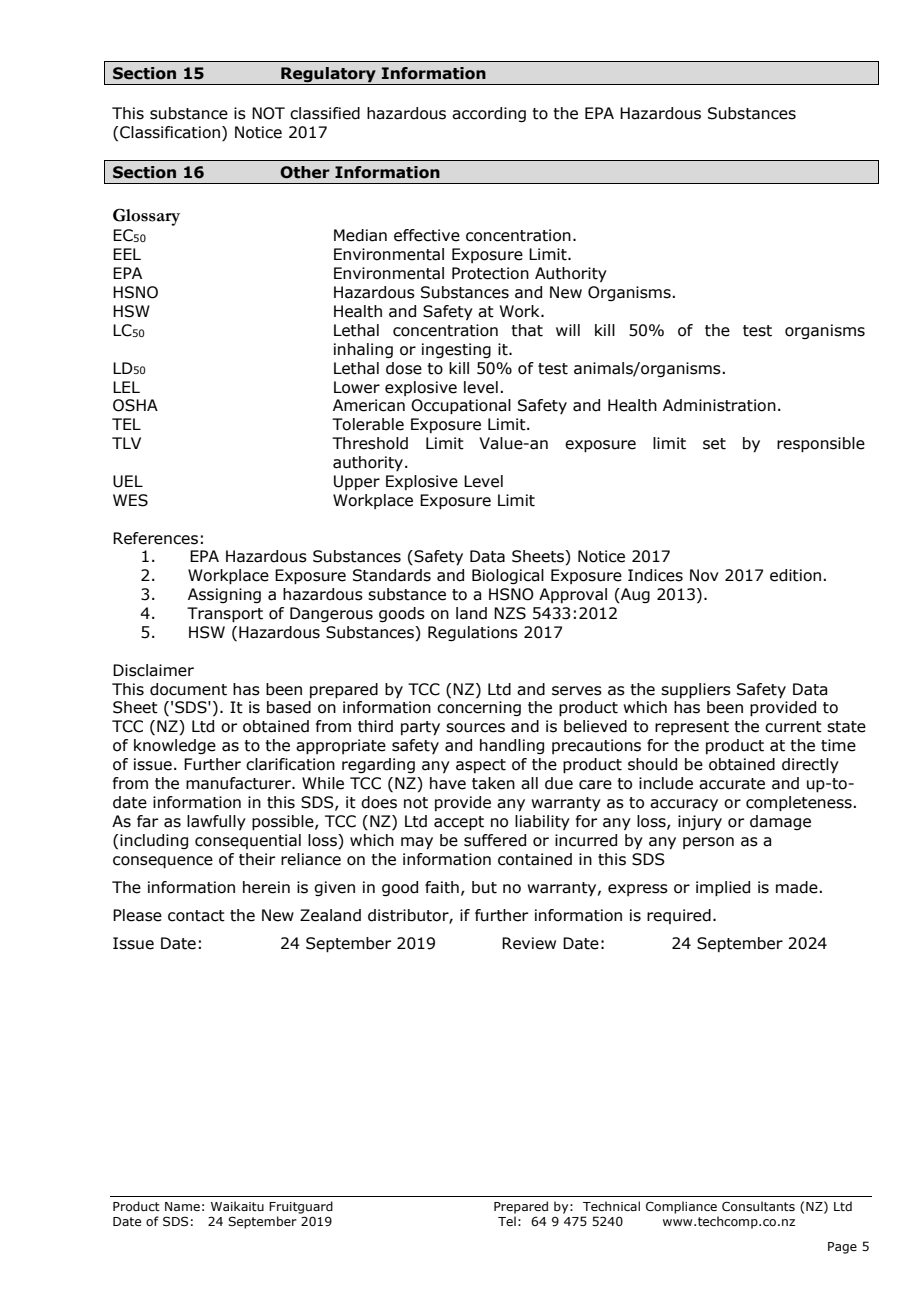  What do you see at coordinates (723, 889) in the document?
I see `implied` at bounding box center [723, 889].
